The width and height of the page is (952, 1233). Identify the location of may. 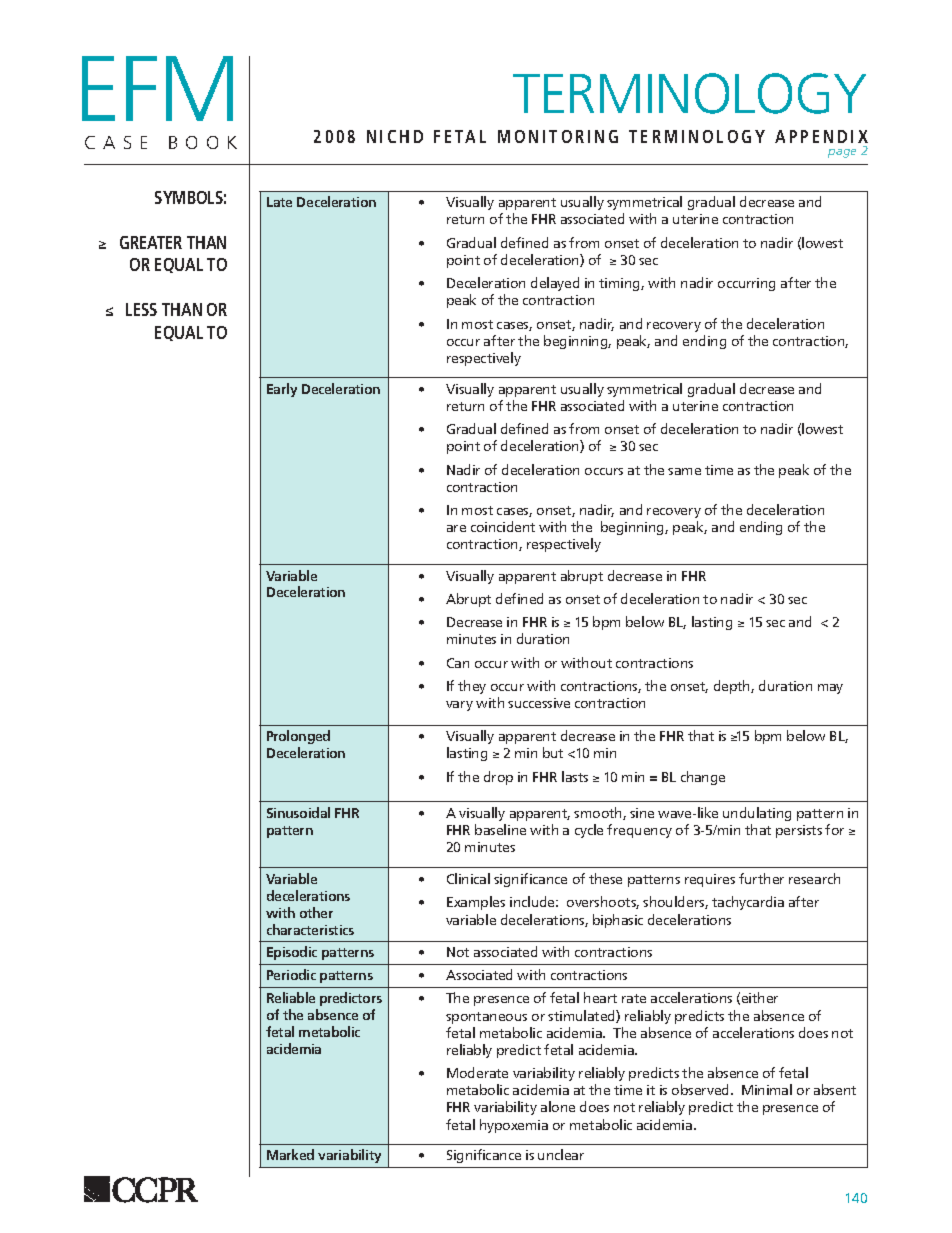
(830, 689).
